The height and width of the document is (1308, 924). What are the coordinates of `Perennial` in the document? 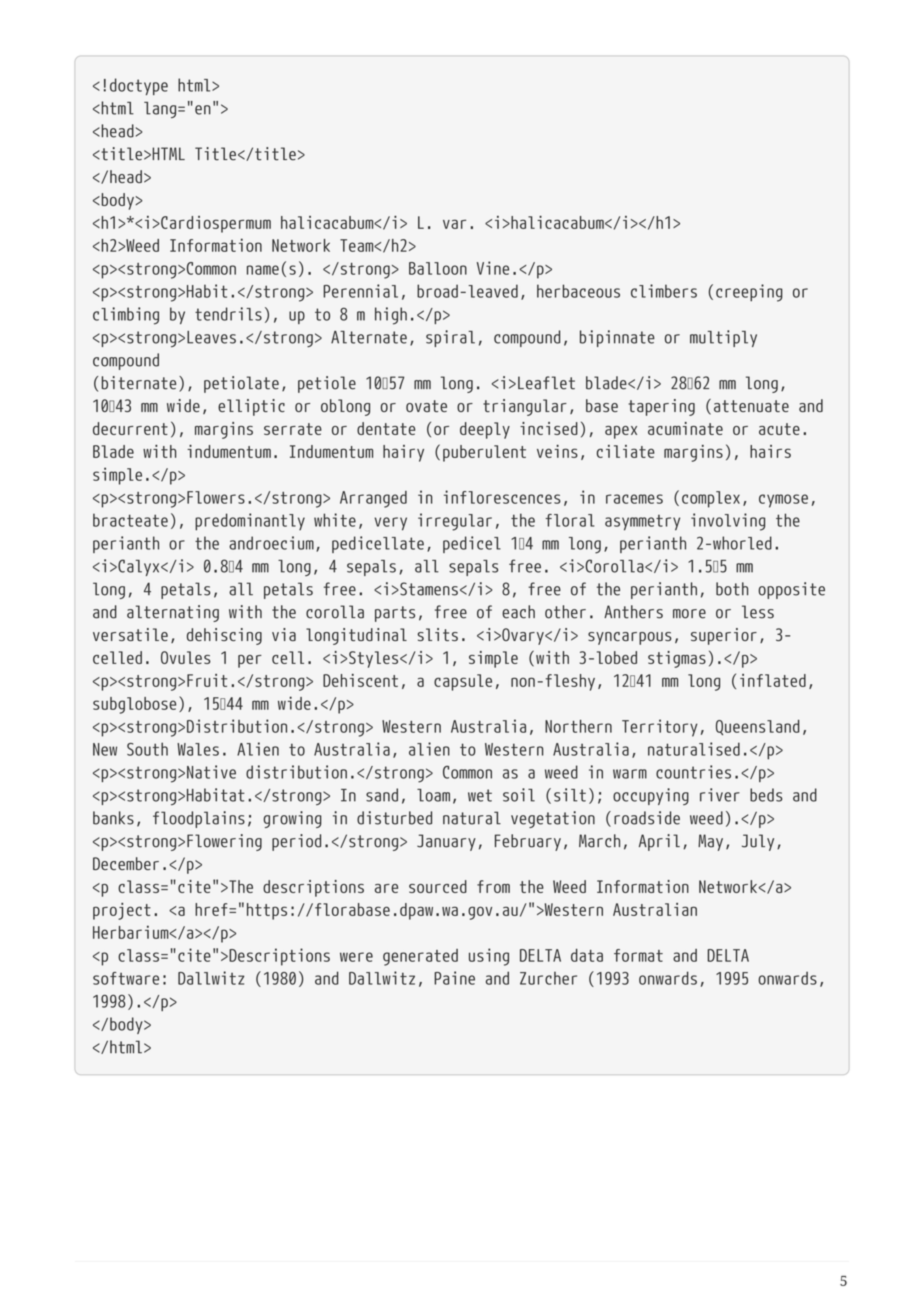 It's located at (360, 291).
